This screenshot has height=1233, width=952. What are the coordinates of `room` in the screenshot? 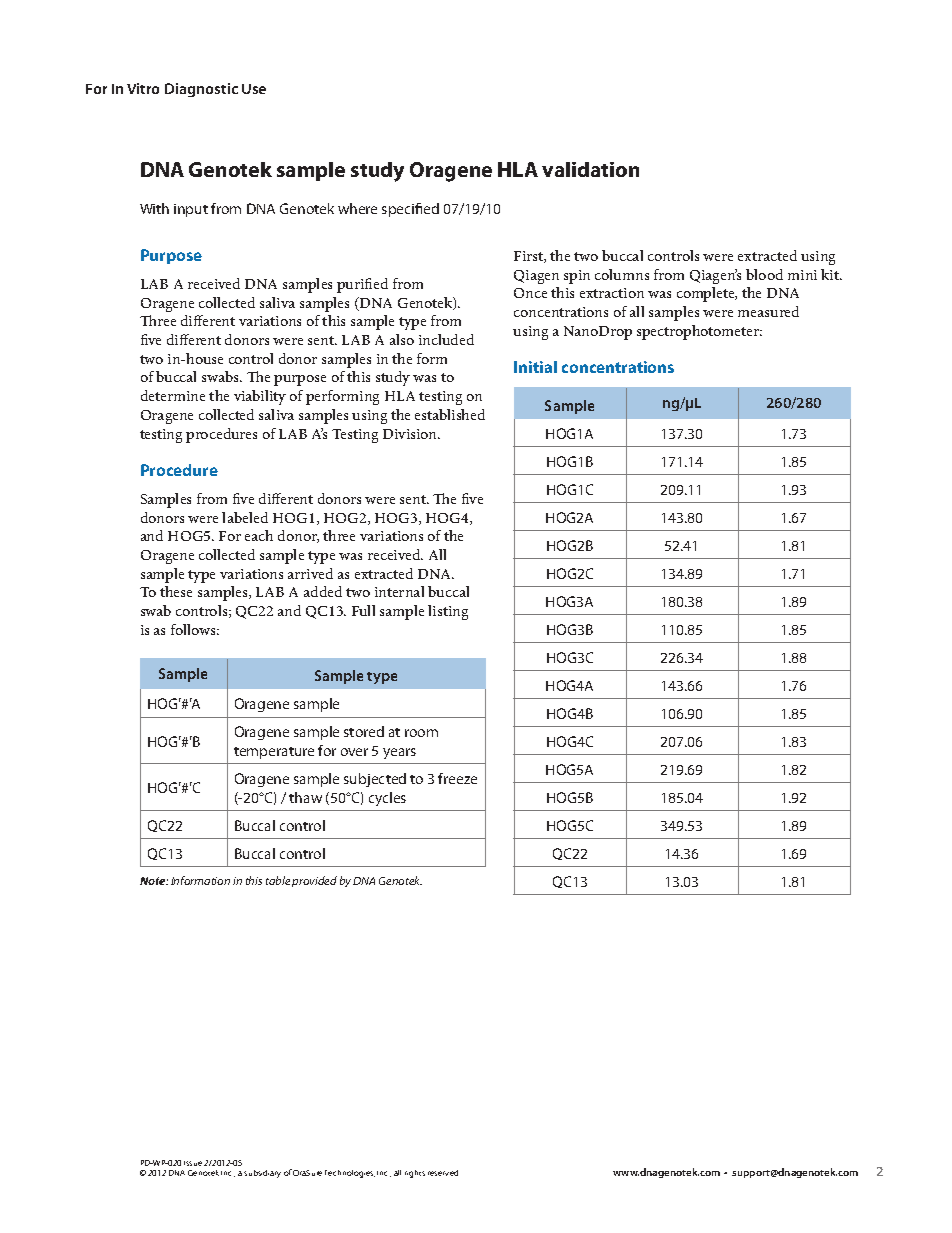 It's located at (421, 733).
